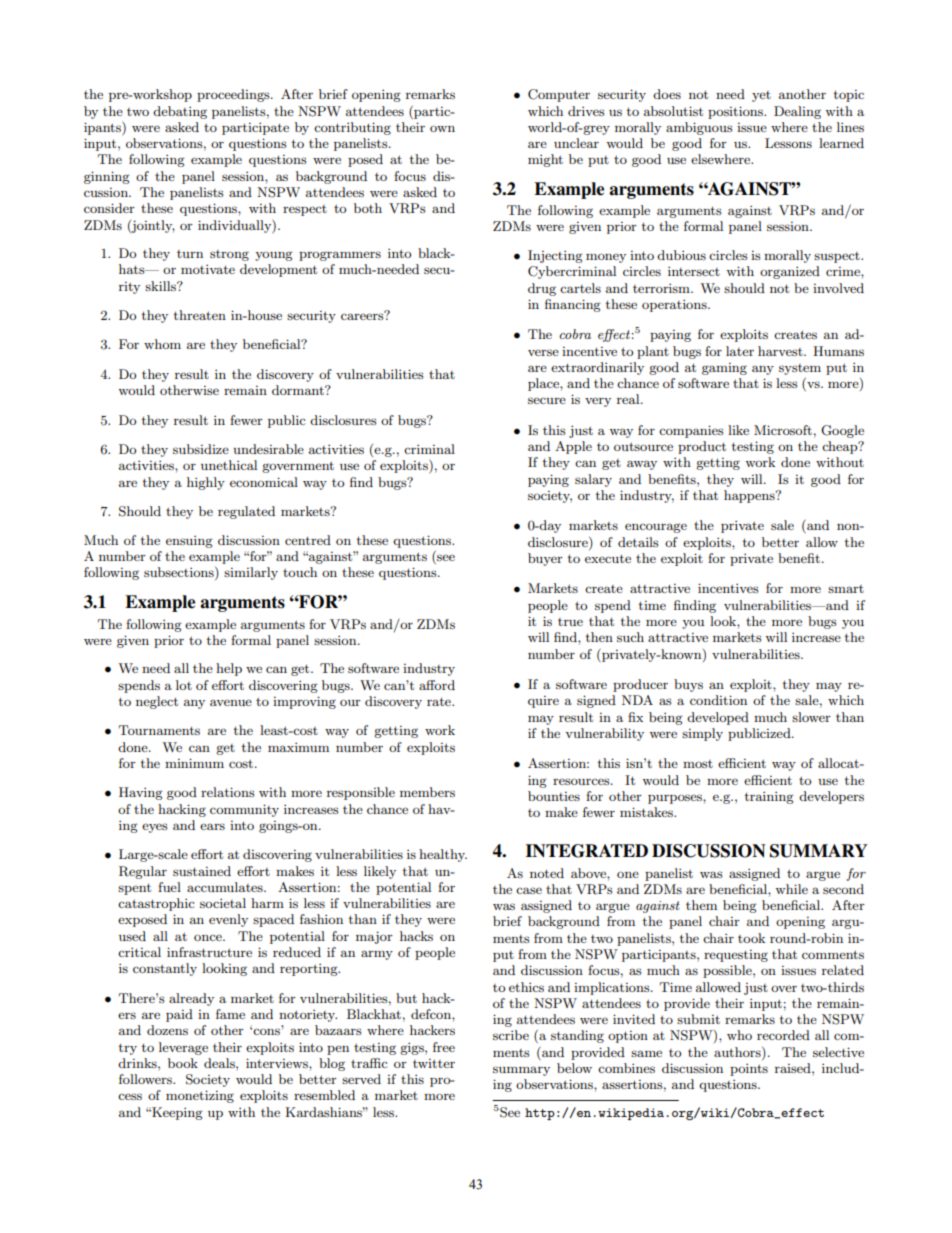 The image size is (952, 1233). What do you see at coordinates (220, 1063) in the document?
I see `deals` at bounding box center [220, 1063].
